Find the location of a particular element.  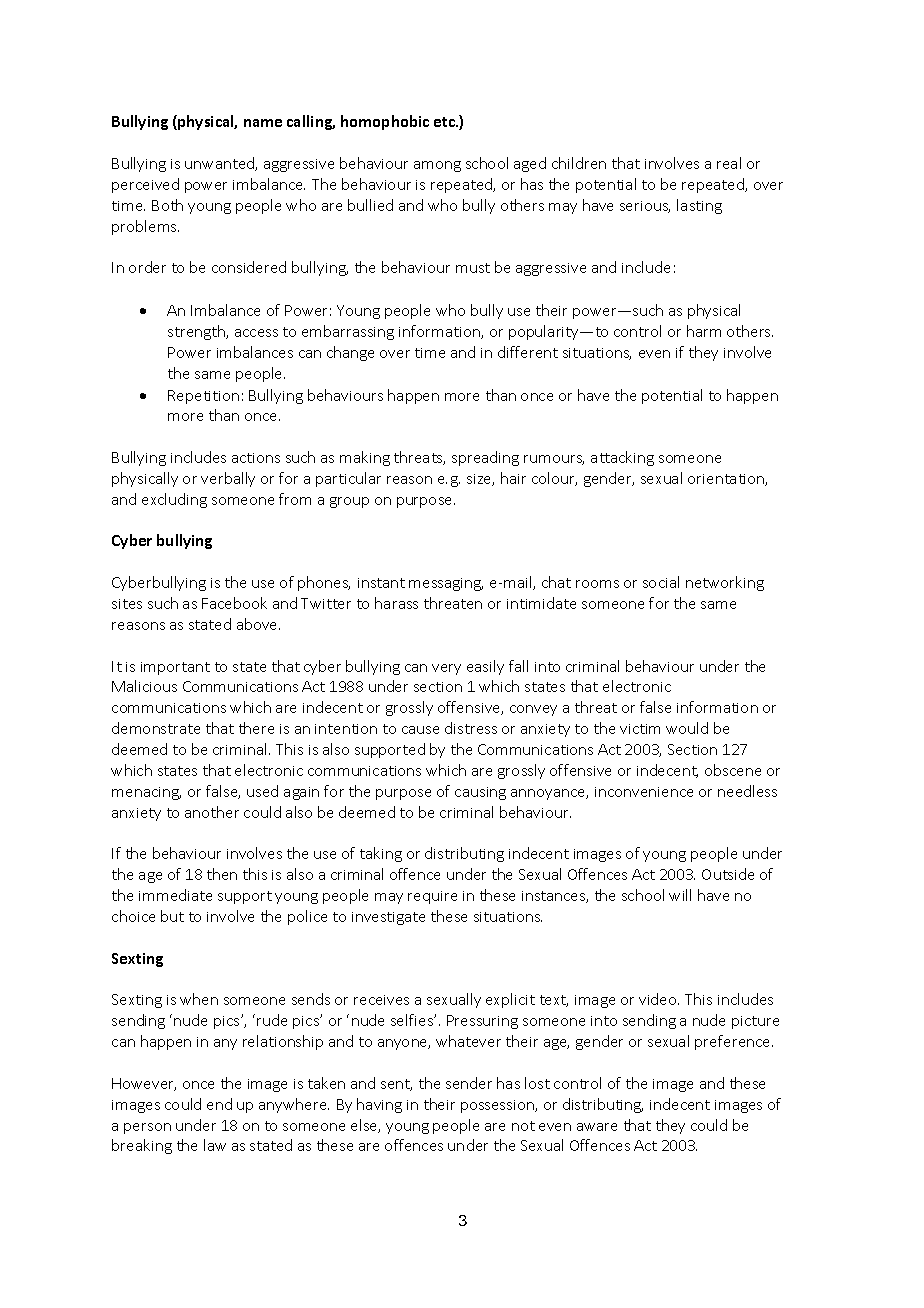

among is located at coordinates (437, 166).
